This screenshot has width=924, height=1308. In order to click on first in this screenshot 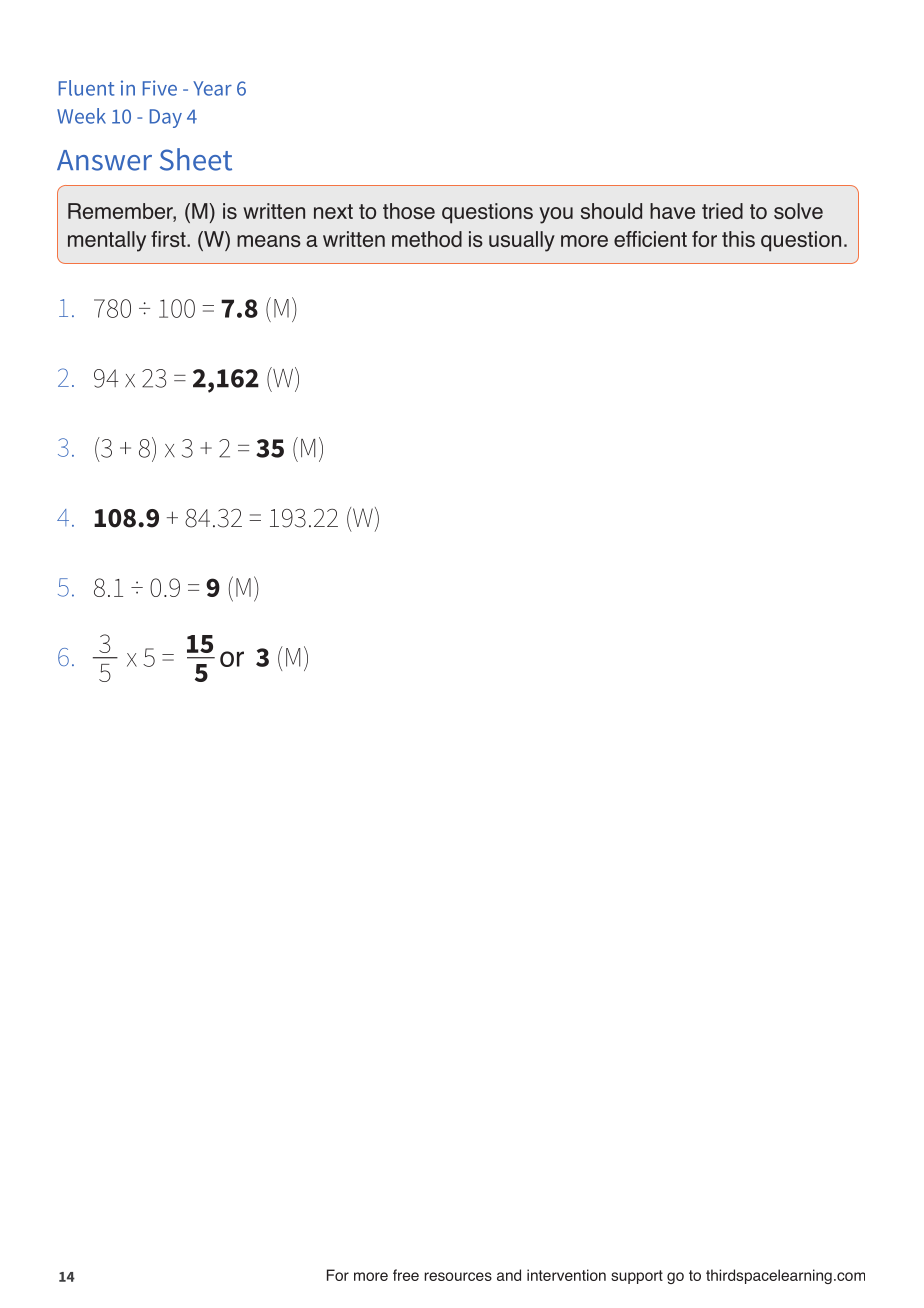, I will do `click(169, 239)`.
